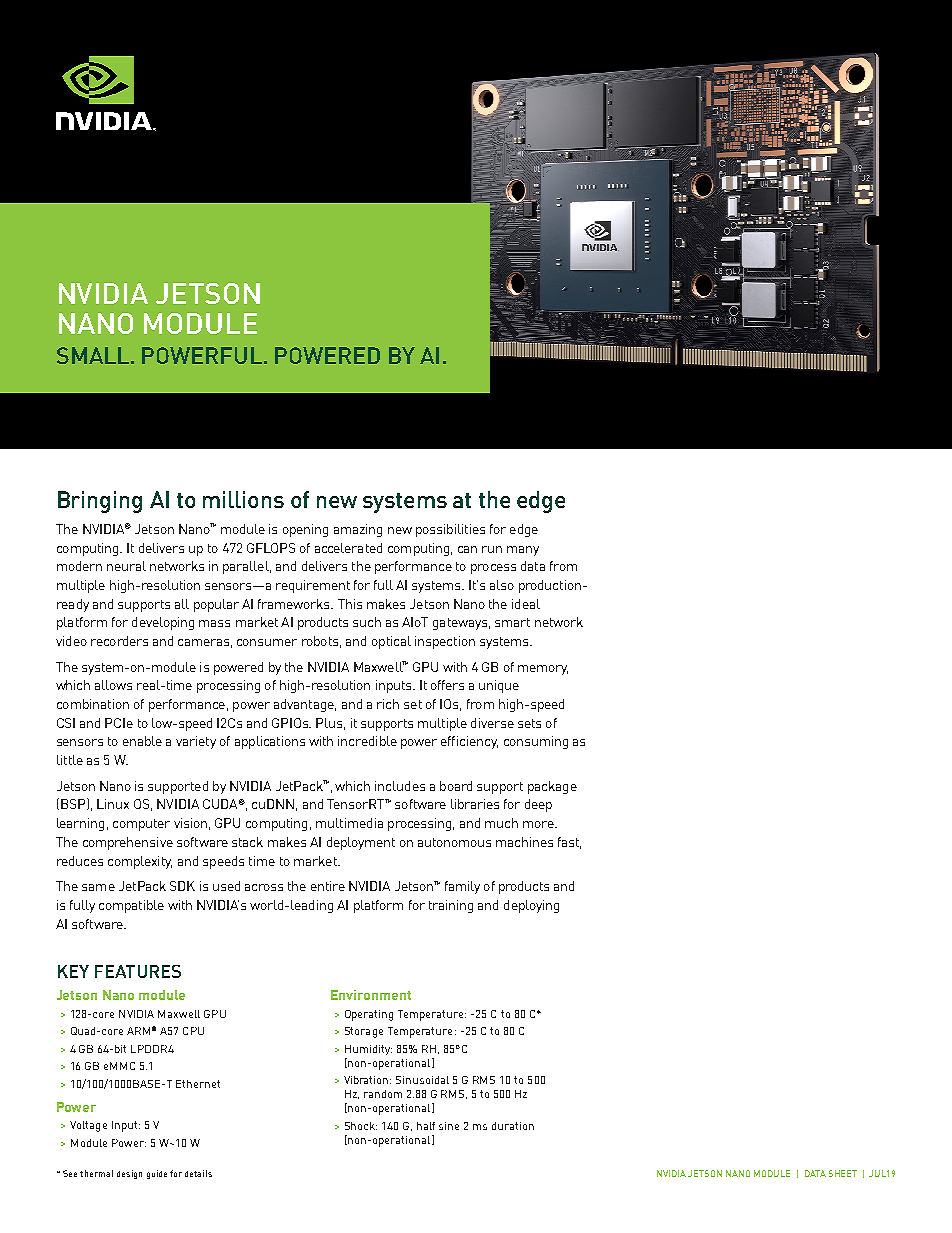 The height and width of the image is (1233, 952). I want to click on SMALL, so click(94, 355).
